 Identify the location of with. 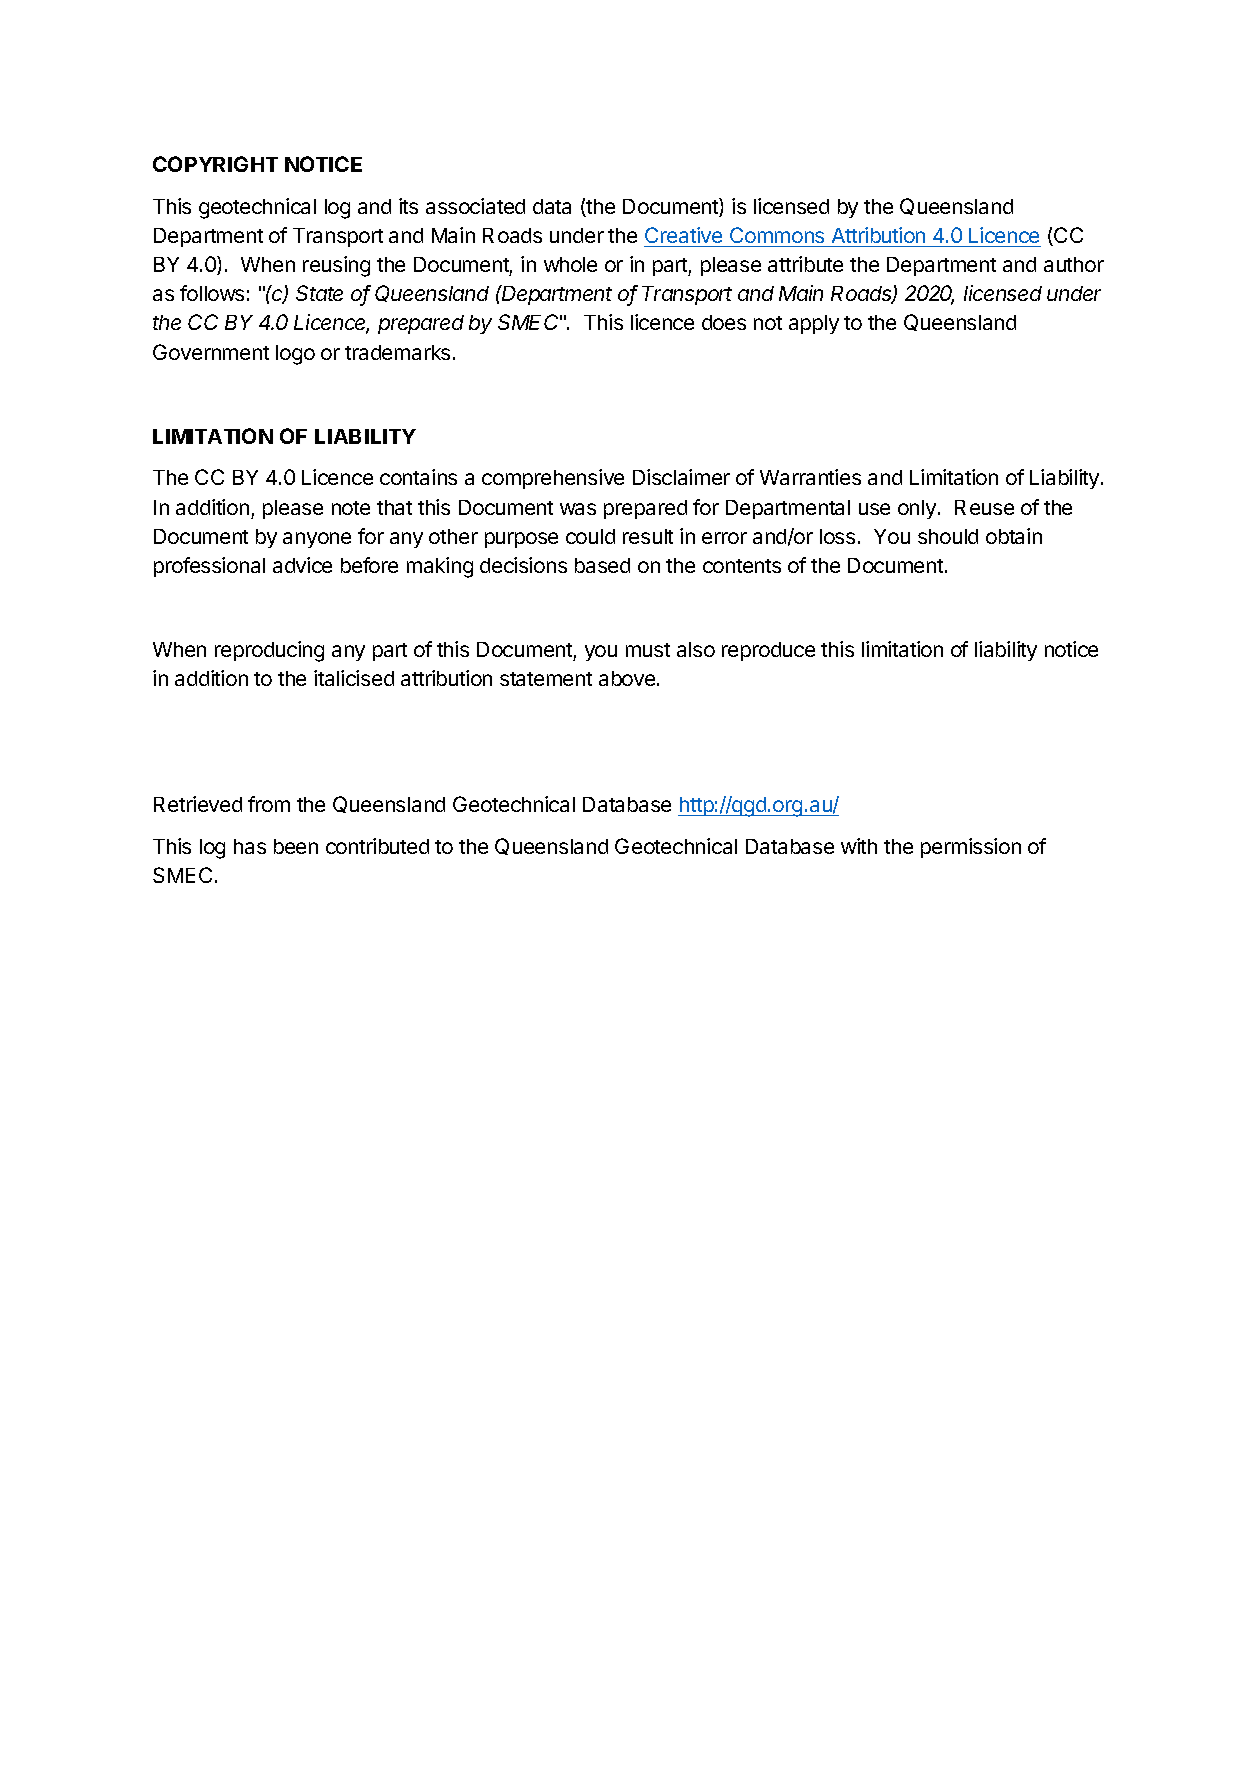
(859, 846).
